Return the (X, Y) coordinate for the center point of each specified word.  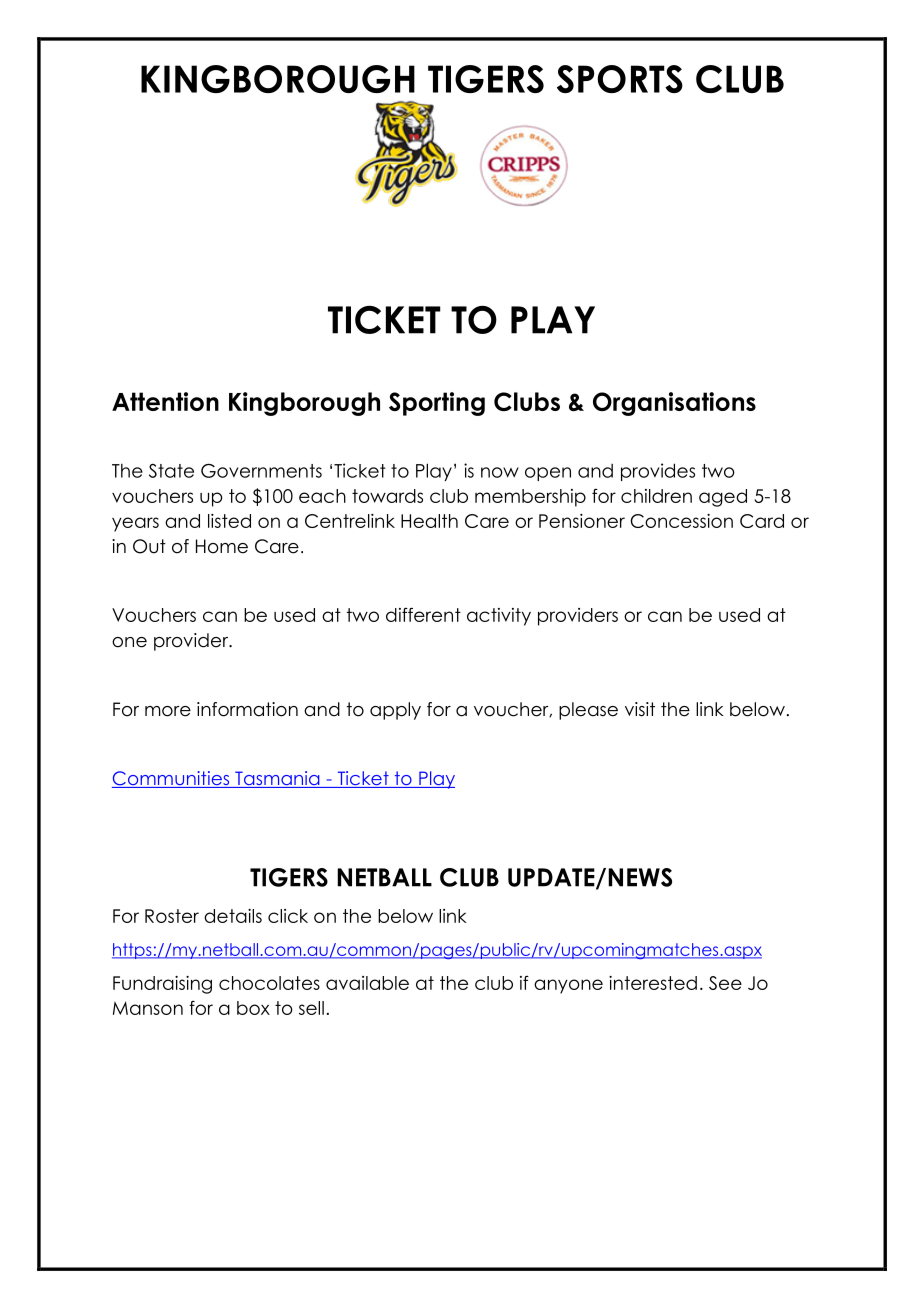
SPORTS (620, 79)
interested (653, 983)
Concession (681, 521)
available (367, 983)
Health (429, 521)
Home (222, 546)
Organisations (674, 404)
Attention (165, 401)
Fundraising (162, 985)
